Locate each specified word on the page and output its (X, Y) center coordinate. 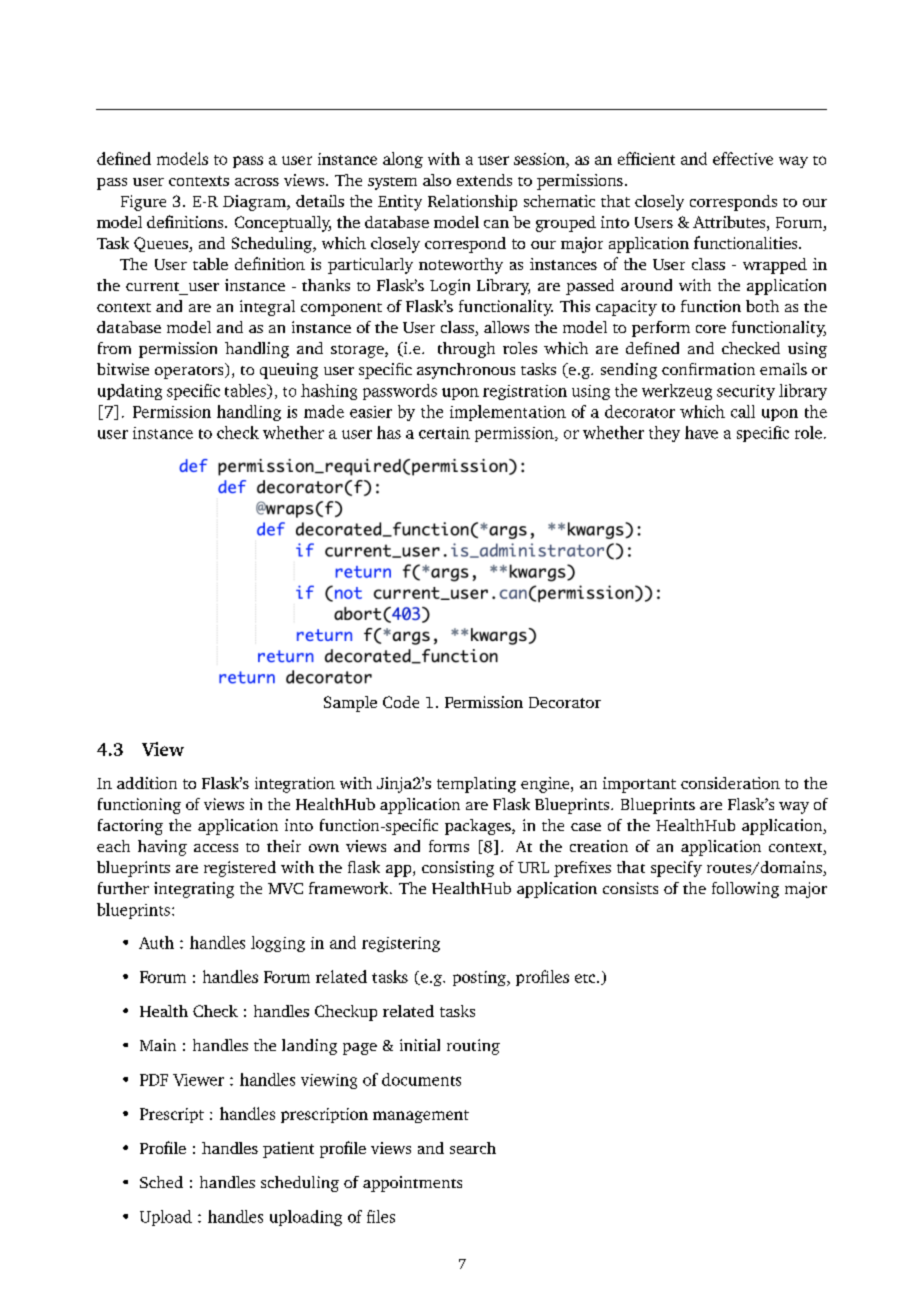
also (437, 180)
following (745, 890)
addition (147, 783)
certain (444, 433)
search (473, 1148)
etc (586, 978)
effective (743, 158)
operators (190, 371)
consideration (730, 783)
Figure (143, 203)
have (701, 432)
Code (401, 702)
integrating (194, 890)
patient (288, 1150)
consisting (458, 869)
